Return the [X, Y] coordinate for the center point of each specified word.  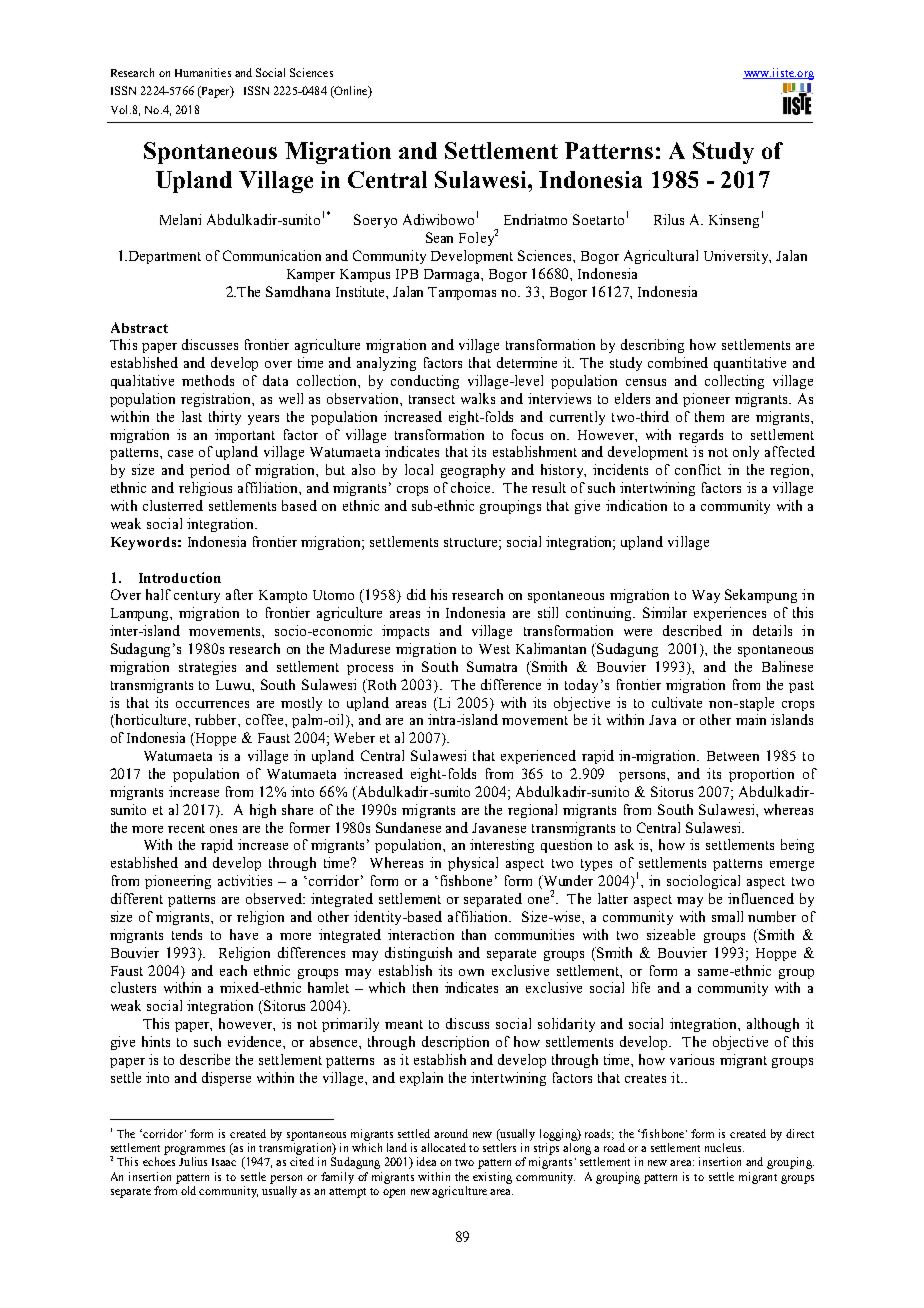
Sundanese [408, 827]
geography [473, 471]
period [210, 471]
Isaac [224, 1162]
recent [186, 828]
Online [351, 92]
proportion [761, 775]
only [746, 453]
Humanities [203, 72]
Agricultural [661, 257]
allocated [443, 1147]
